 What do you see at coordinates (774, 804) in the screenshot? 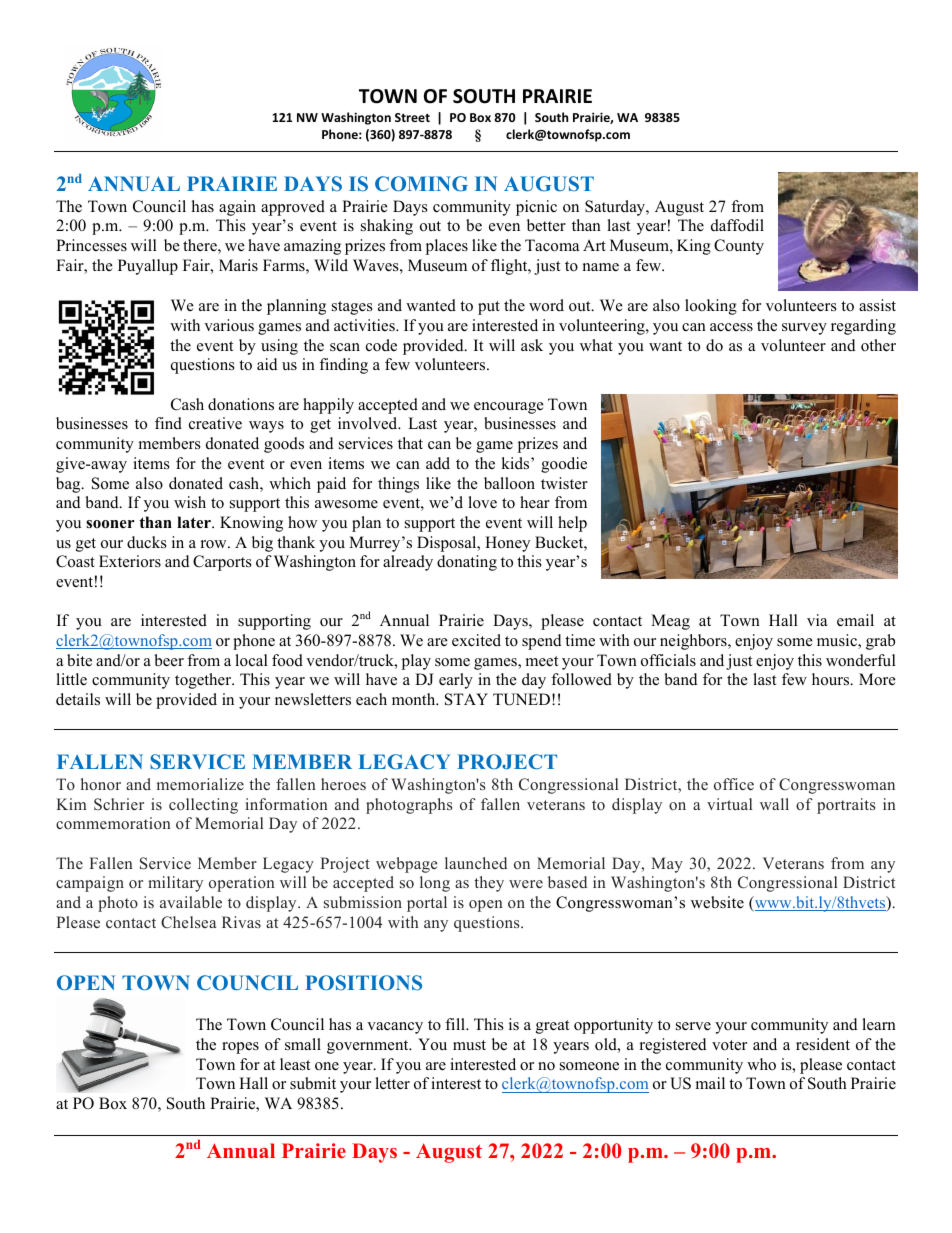
I see `wall` at bounding box center [774, 804].
